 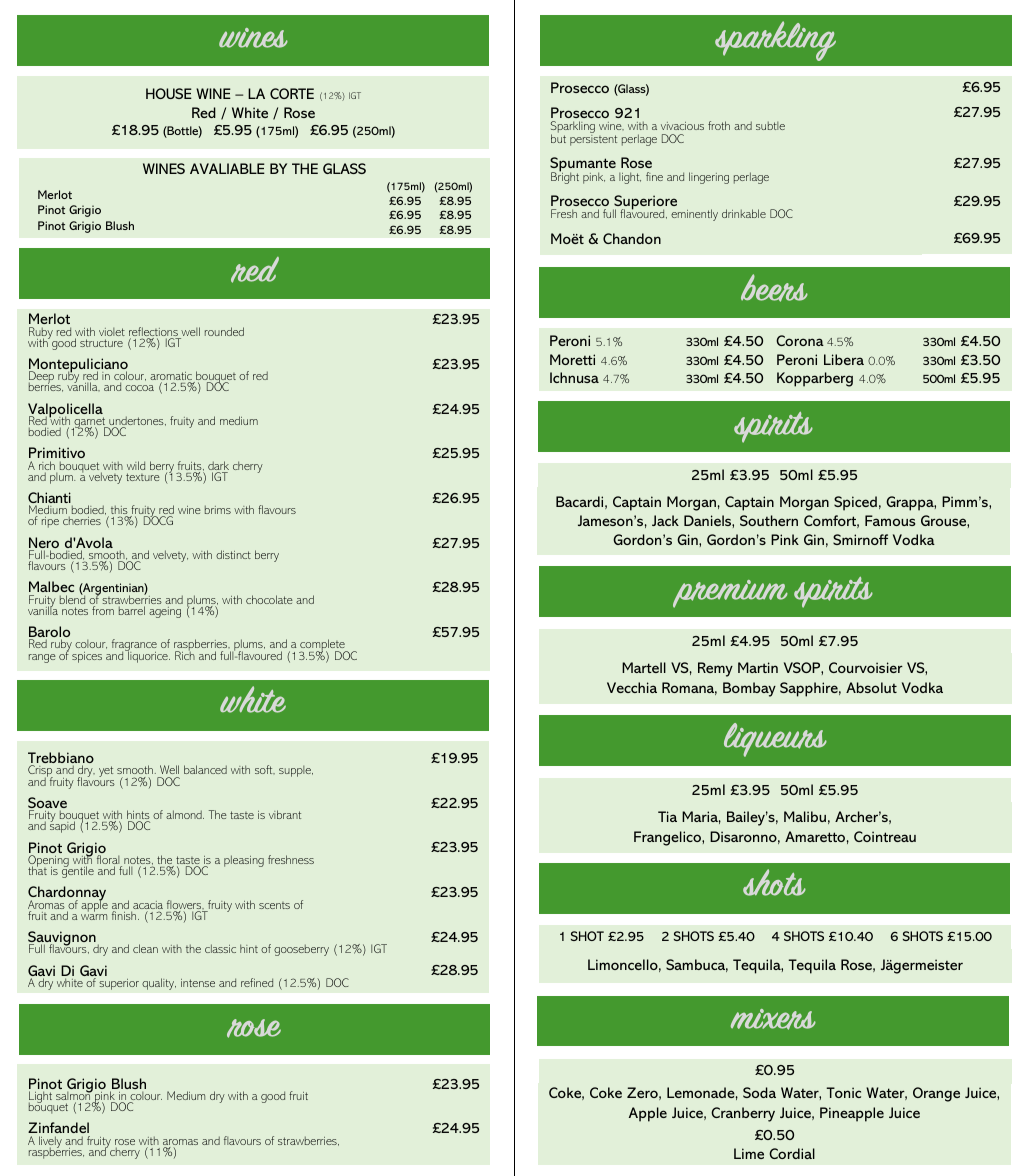 I want to click on Southern, so click(x=769, y=520).
